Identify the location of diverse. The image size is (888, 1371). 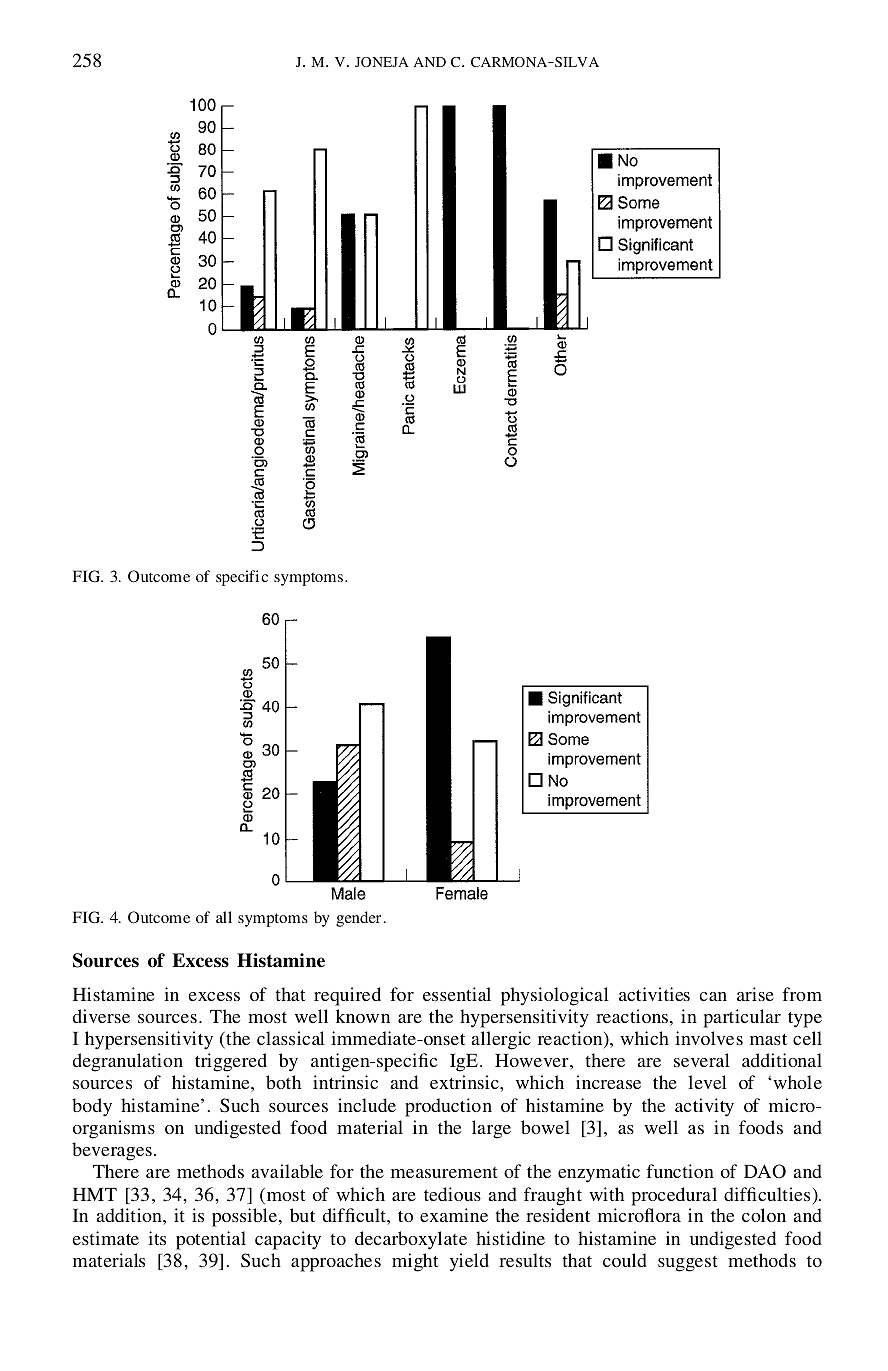
(101, 1016).
